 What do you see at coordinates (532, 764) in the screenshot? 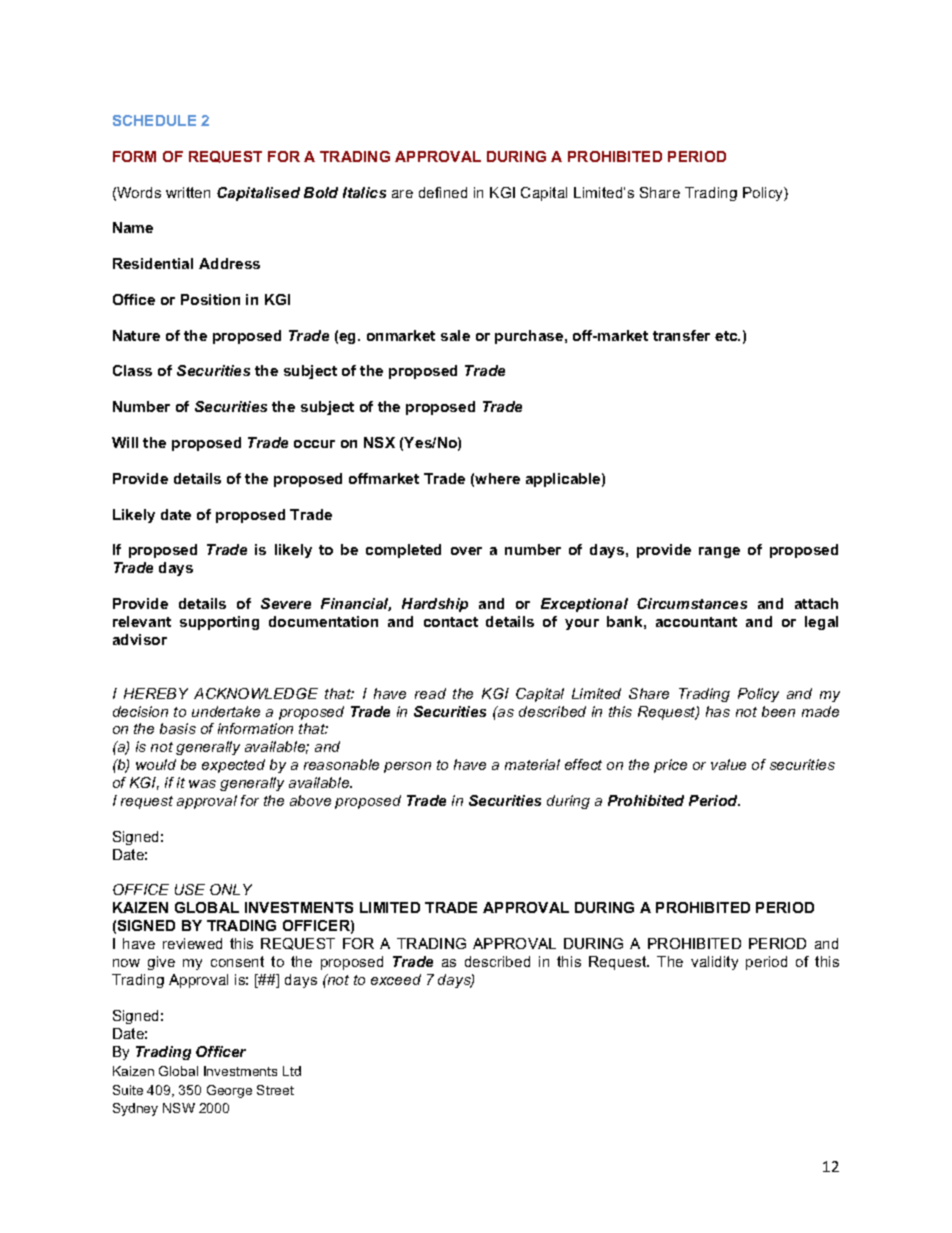
I see `material` at bounding box center [532, 764].
